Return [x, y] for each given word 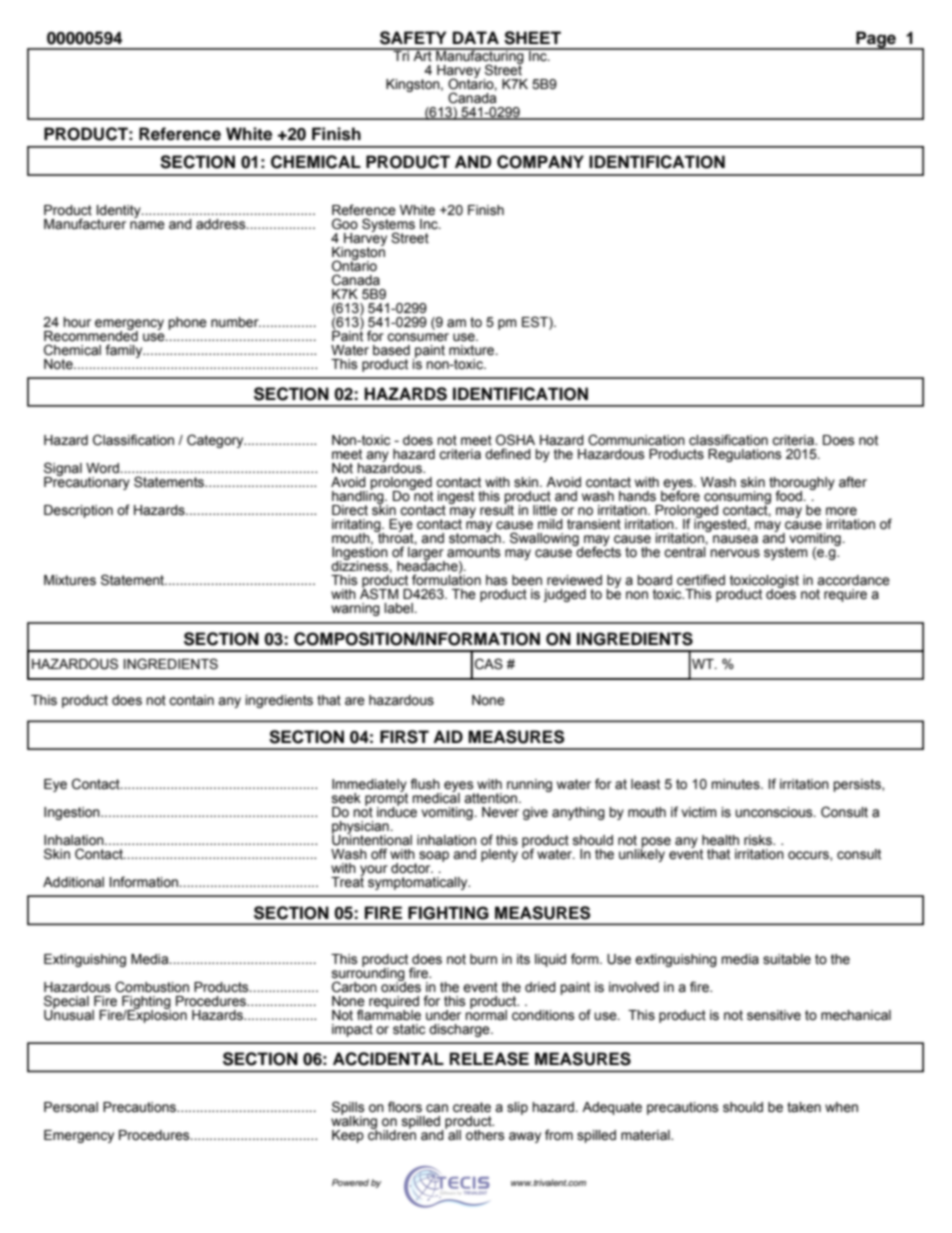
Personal [71, 1107]
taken [804, 1107]
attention [492, 798]
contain [191, 700]
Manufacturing [480, 57]
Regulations [745, 455]
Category [216, 441]
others [485, 1135]
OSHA [515, 440]
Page [876, 40]
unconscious [775, 812]
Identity [120, 212]
